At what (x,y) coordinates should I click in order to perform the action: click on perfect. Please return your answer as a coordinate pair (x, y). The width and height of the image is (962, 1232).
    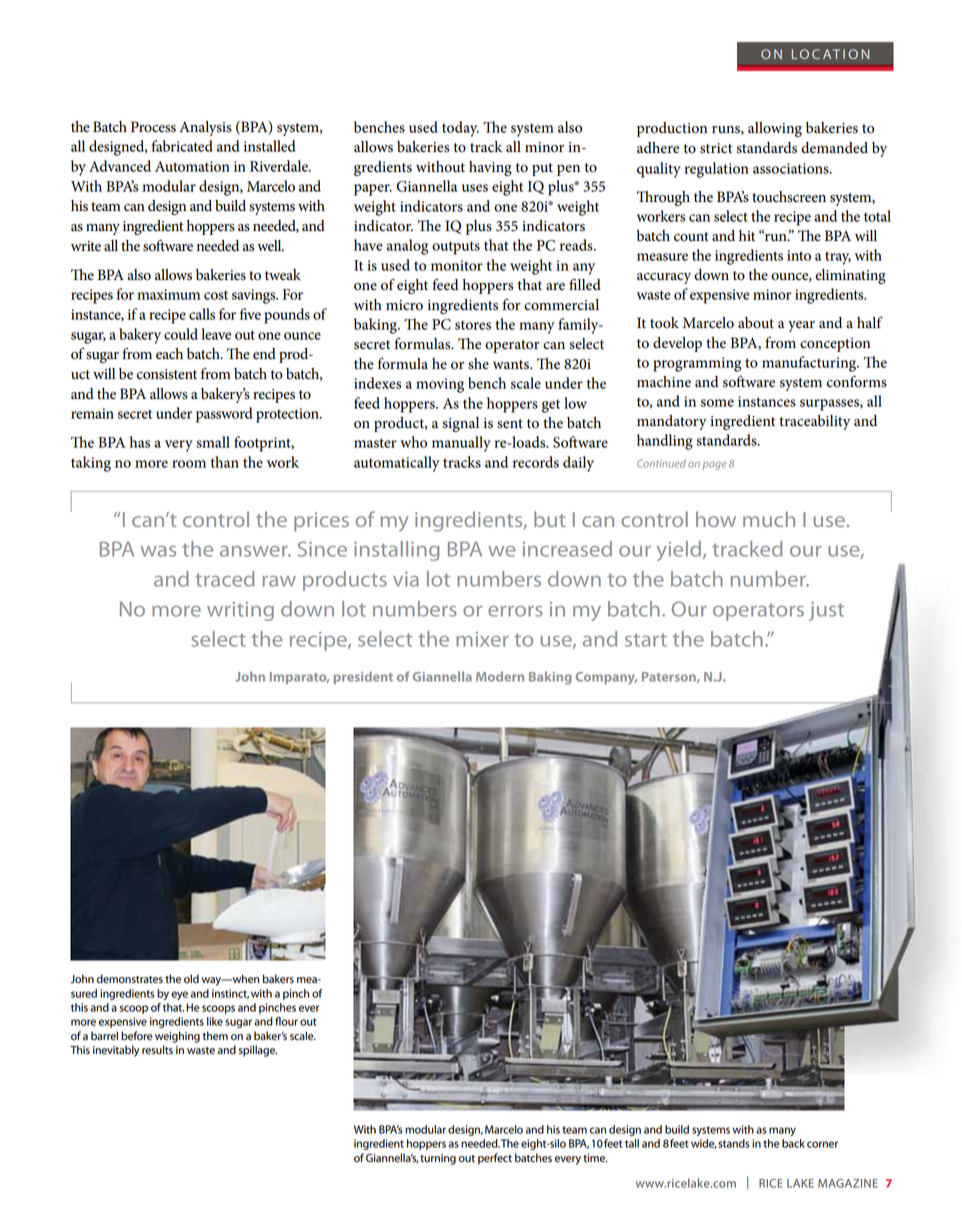
    Looking at the image, I should click on (495, 1159).
